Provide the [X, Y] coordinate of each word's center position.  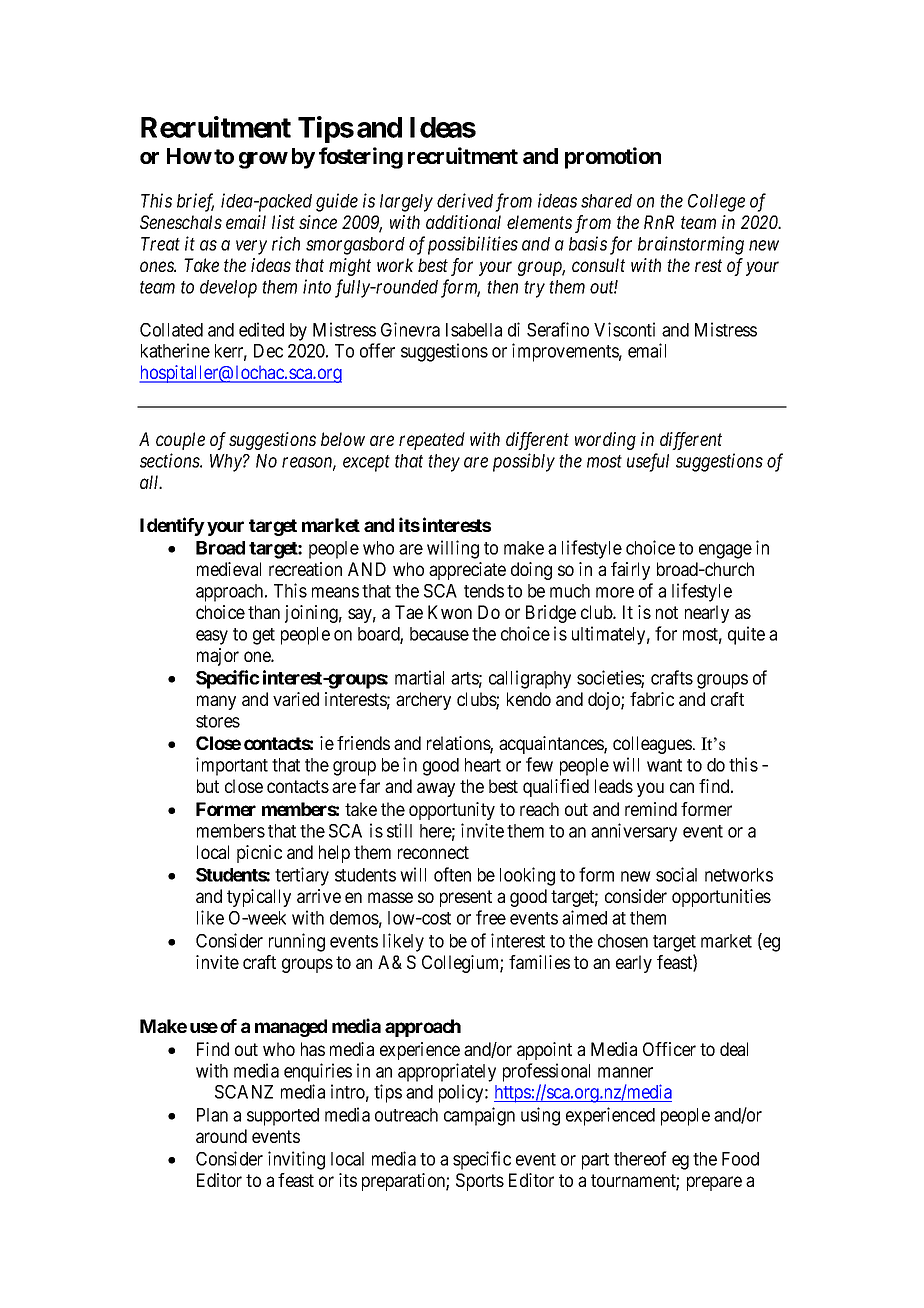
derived [465, 200]
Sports [480, 1182]
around [221, 1136]
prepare [714, 1183]
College [716, 203]
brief [195, 202]
